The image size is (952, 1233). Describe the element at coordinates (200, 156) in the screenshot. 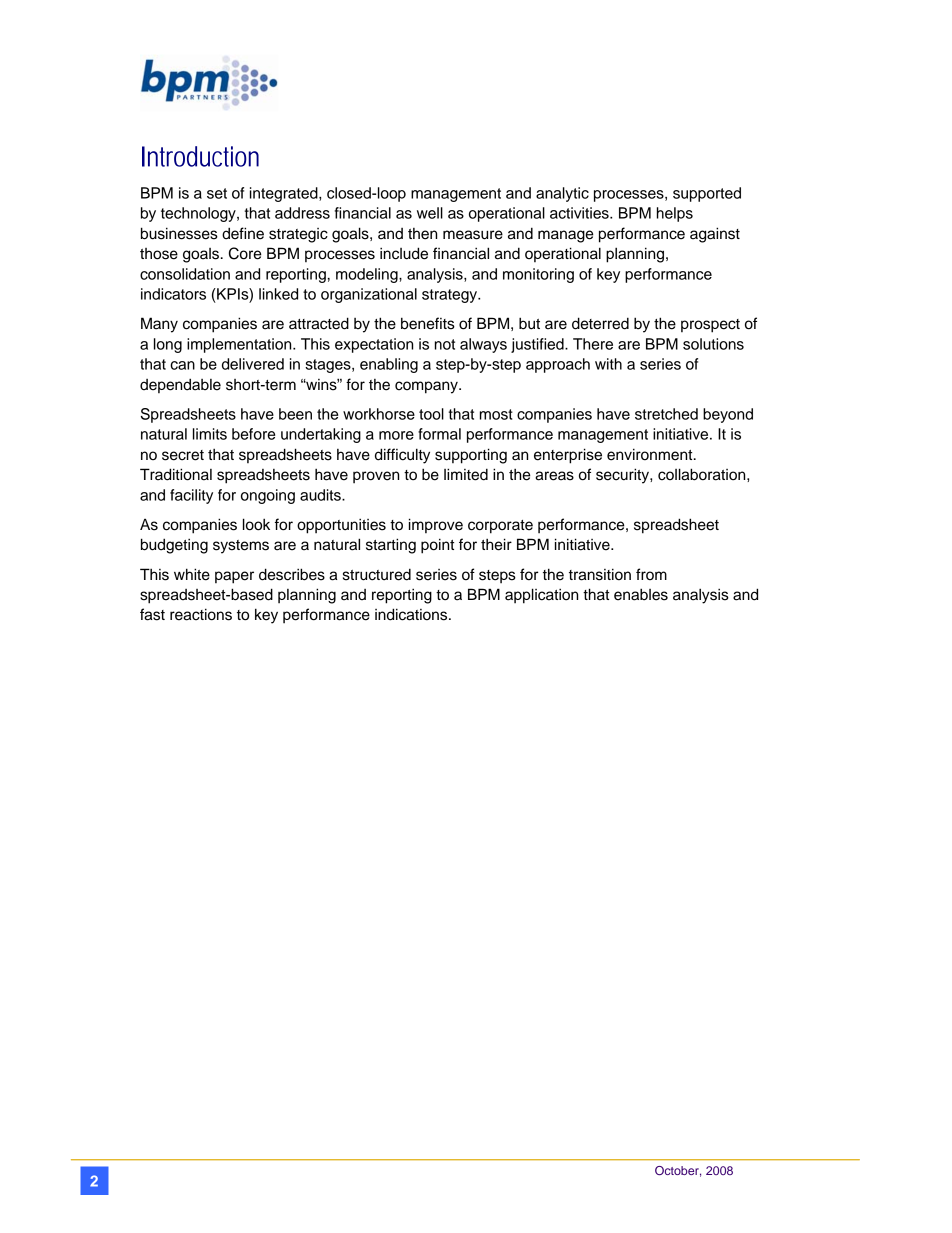

I see `Introduction` at that location.
